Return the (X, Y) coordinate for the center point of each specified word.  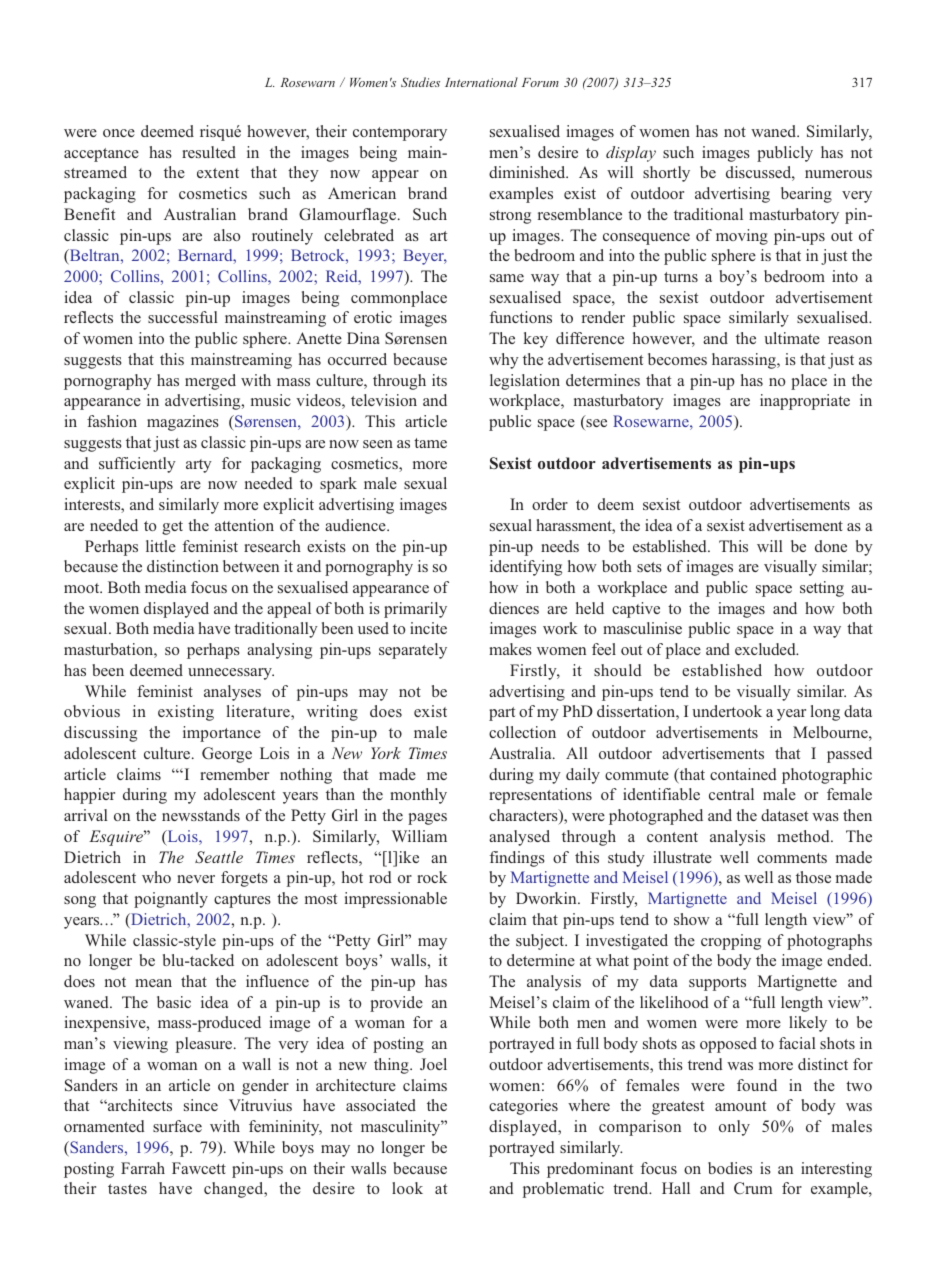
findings (517, 859)
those (813, 877)
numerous (838, 174)
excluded (766, 649)
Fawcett (199, 1168)
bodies (730, 1168)
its (439, 380)
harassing (745, 361)
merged (210, 382)
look (407, 1188)
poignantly (171, 900)
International (481, 82)
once (119, 133)
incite (428, 628)
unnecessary (231, 674)
